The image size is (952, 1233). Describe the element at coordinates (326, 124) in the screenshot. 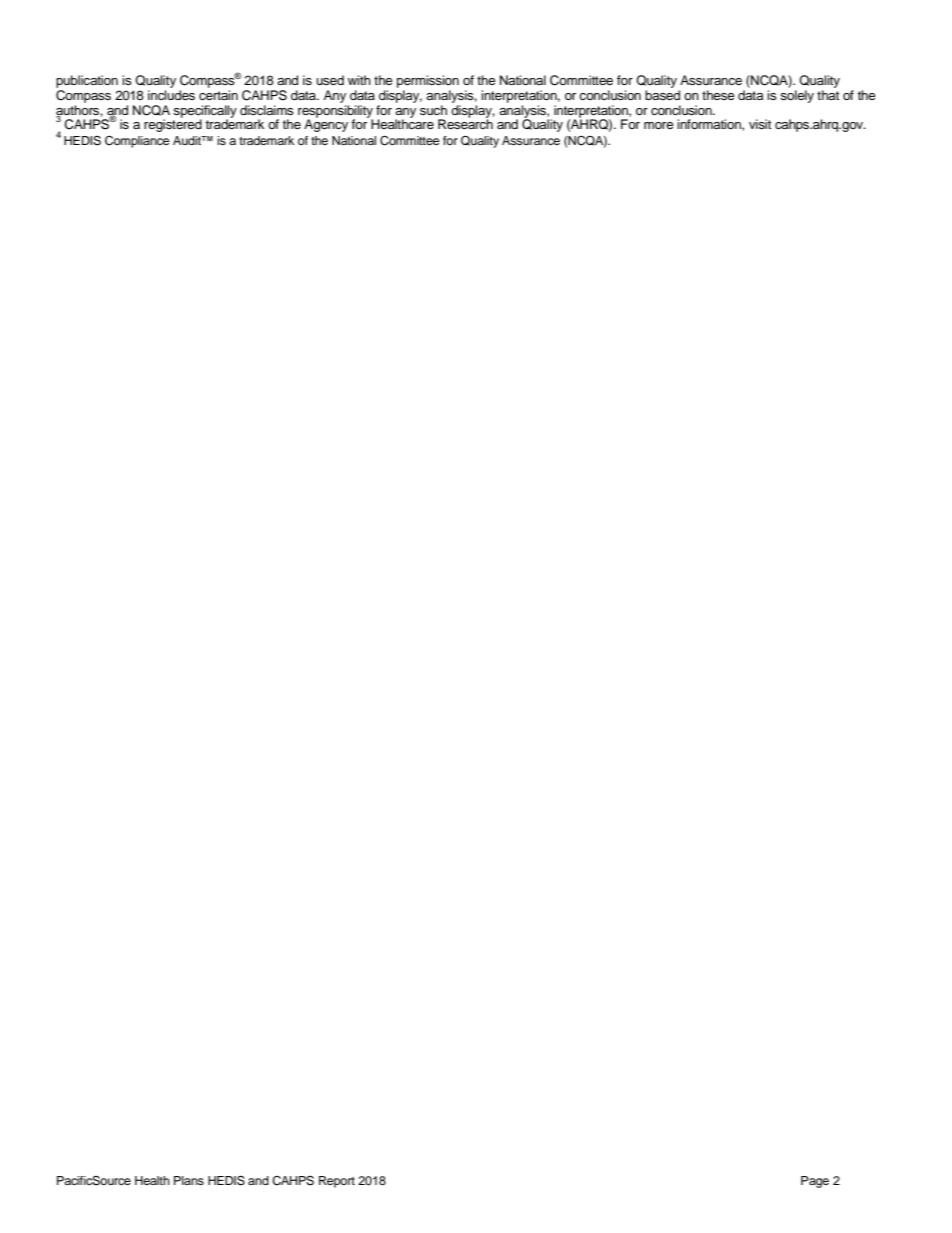

I see `Agency` at that location.
